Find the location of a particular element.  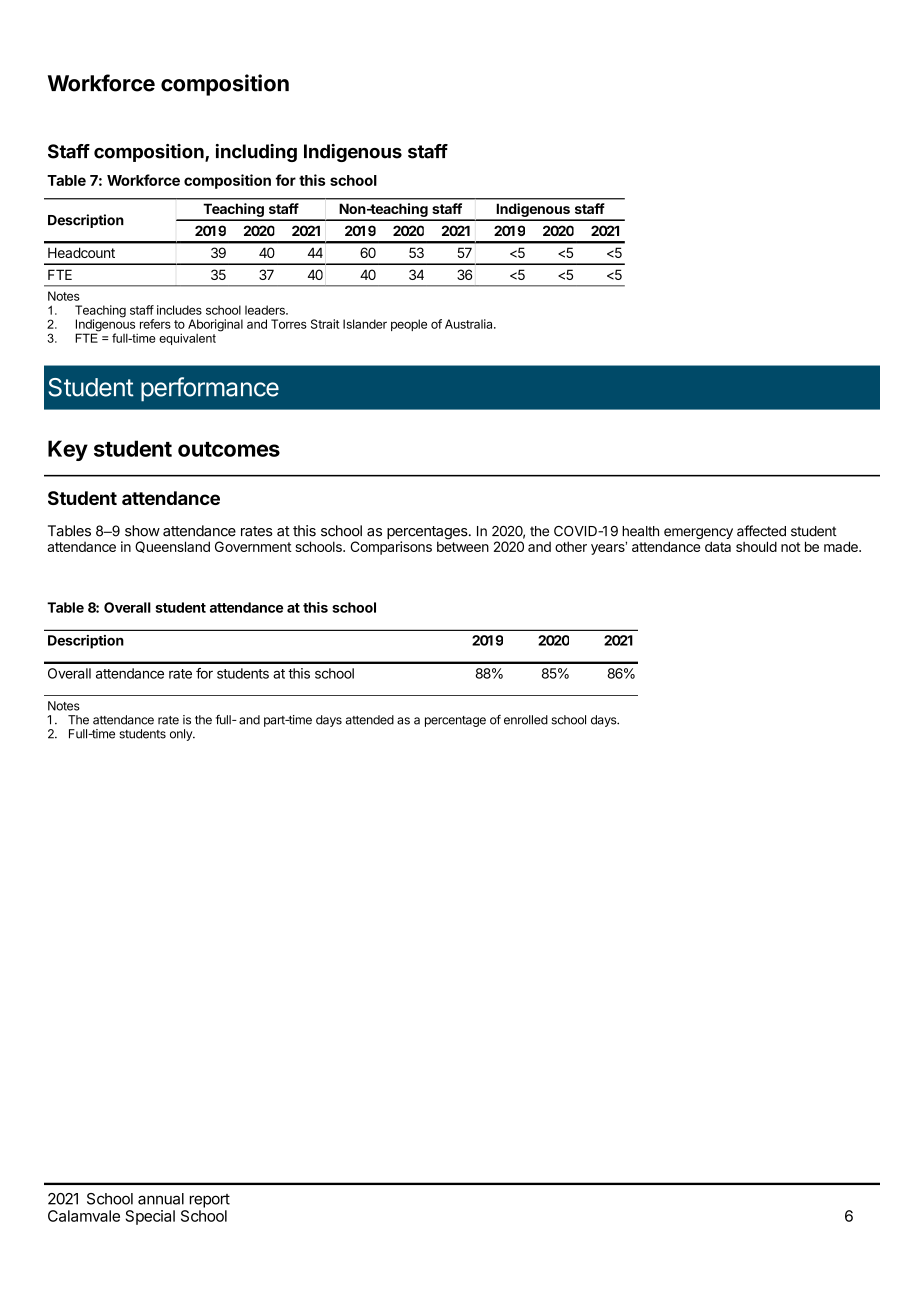

annual is located at coordinates (161, 1199).
